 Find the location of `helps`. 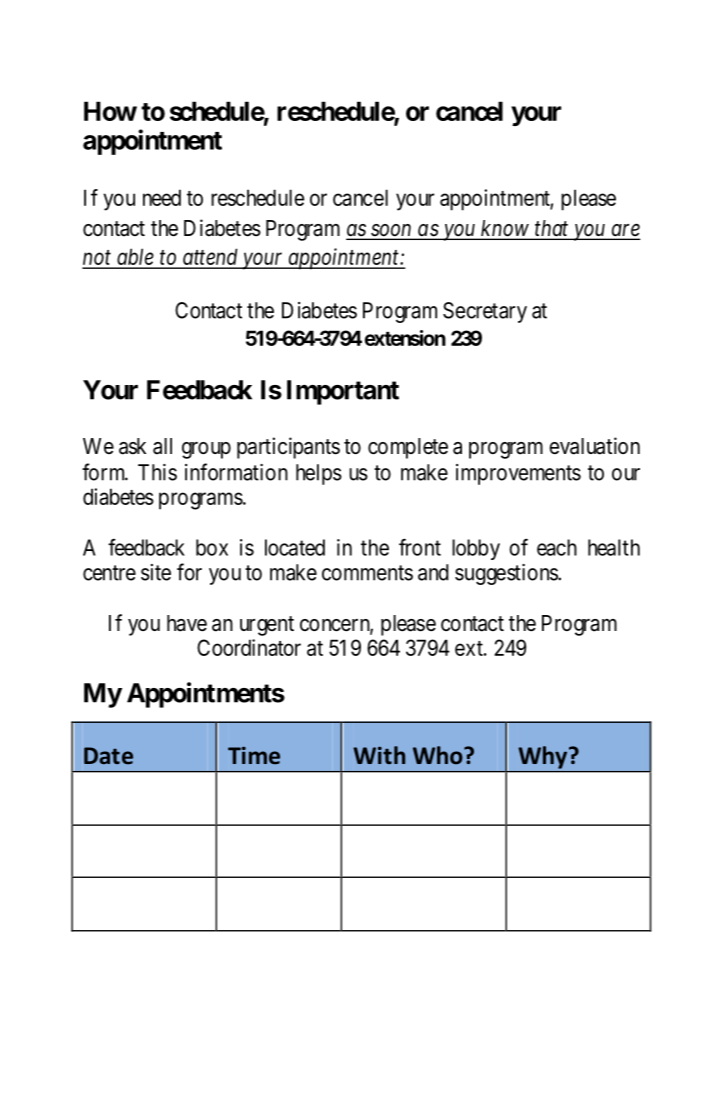

helps is located at coordinates (319, 474).
